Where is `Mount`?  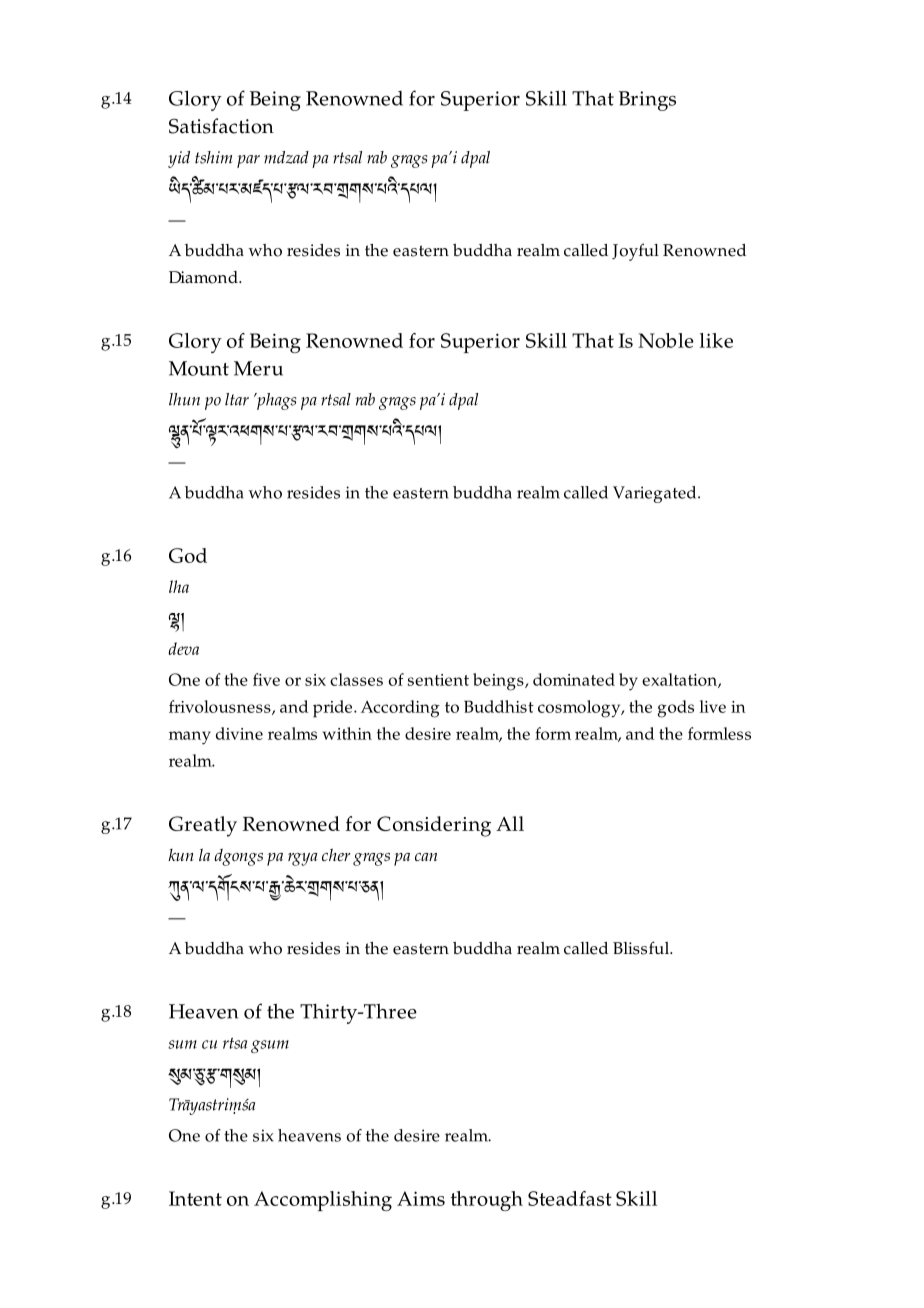
Mount is located at coordinates (199, 368).
